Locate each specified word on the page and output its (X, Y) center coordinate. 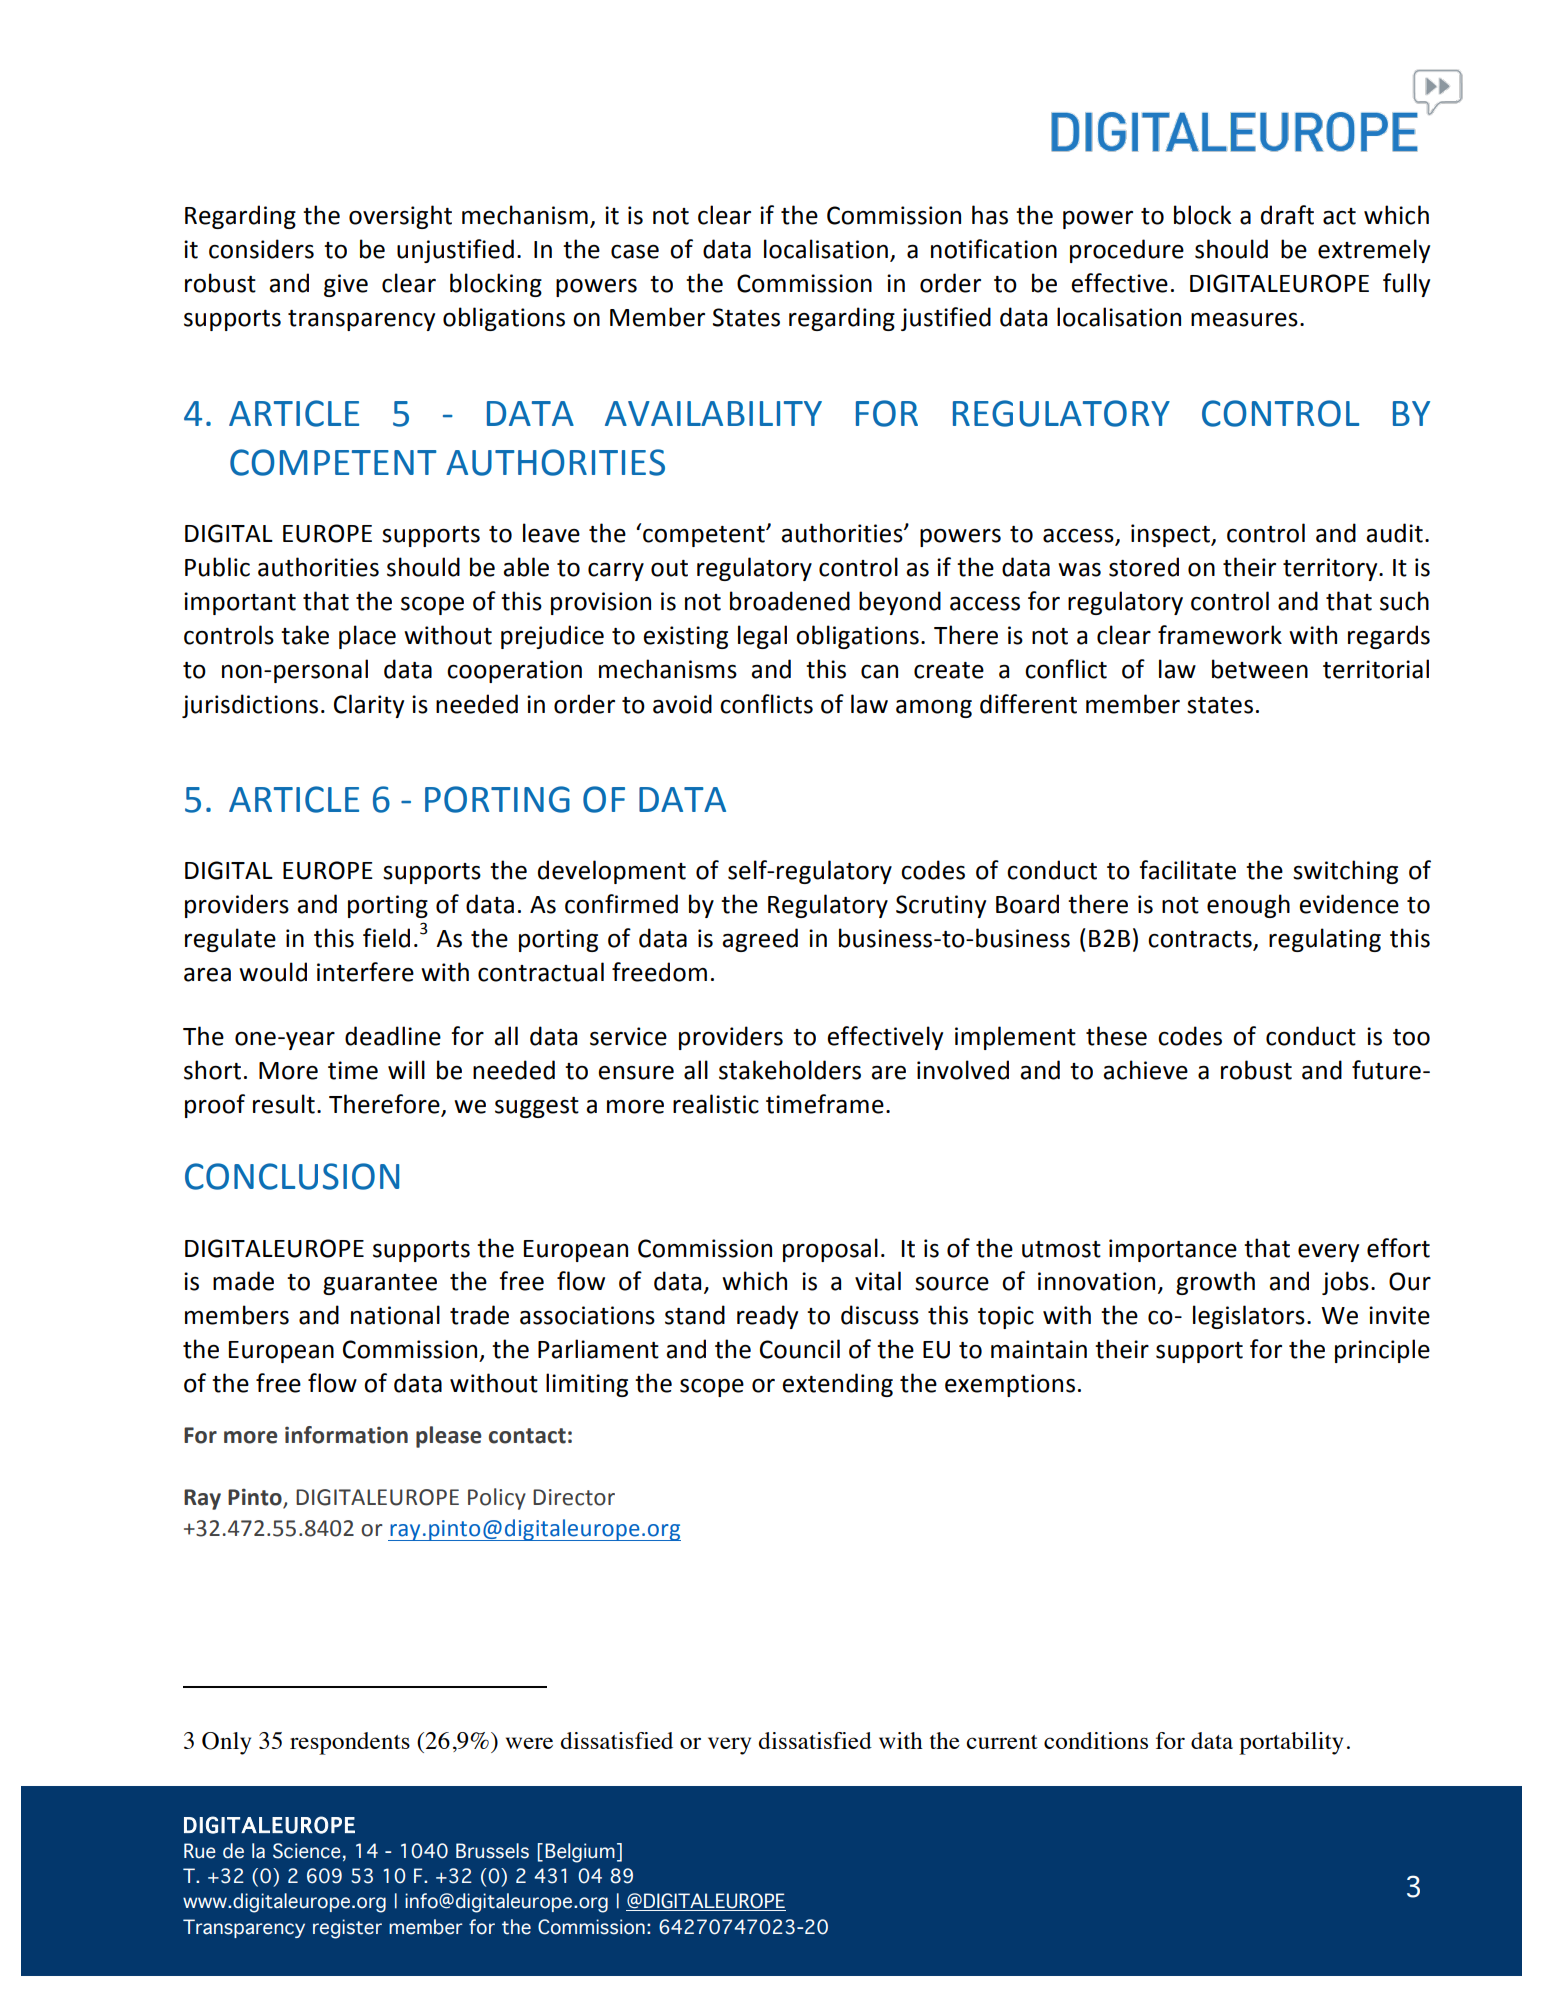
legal (762, 637)
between (1260, 669)
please (449, 1437)
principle (1382, 1351)
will (406, 1069)
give (346, 285)
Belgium (580, 1853)
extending (837, 1385)
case (635, 251)
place (367, 637)
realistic (716, 1104)
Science (307, 1851)
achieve (1145, 1070)
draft (1287, 215)
